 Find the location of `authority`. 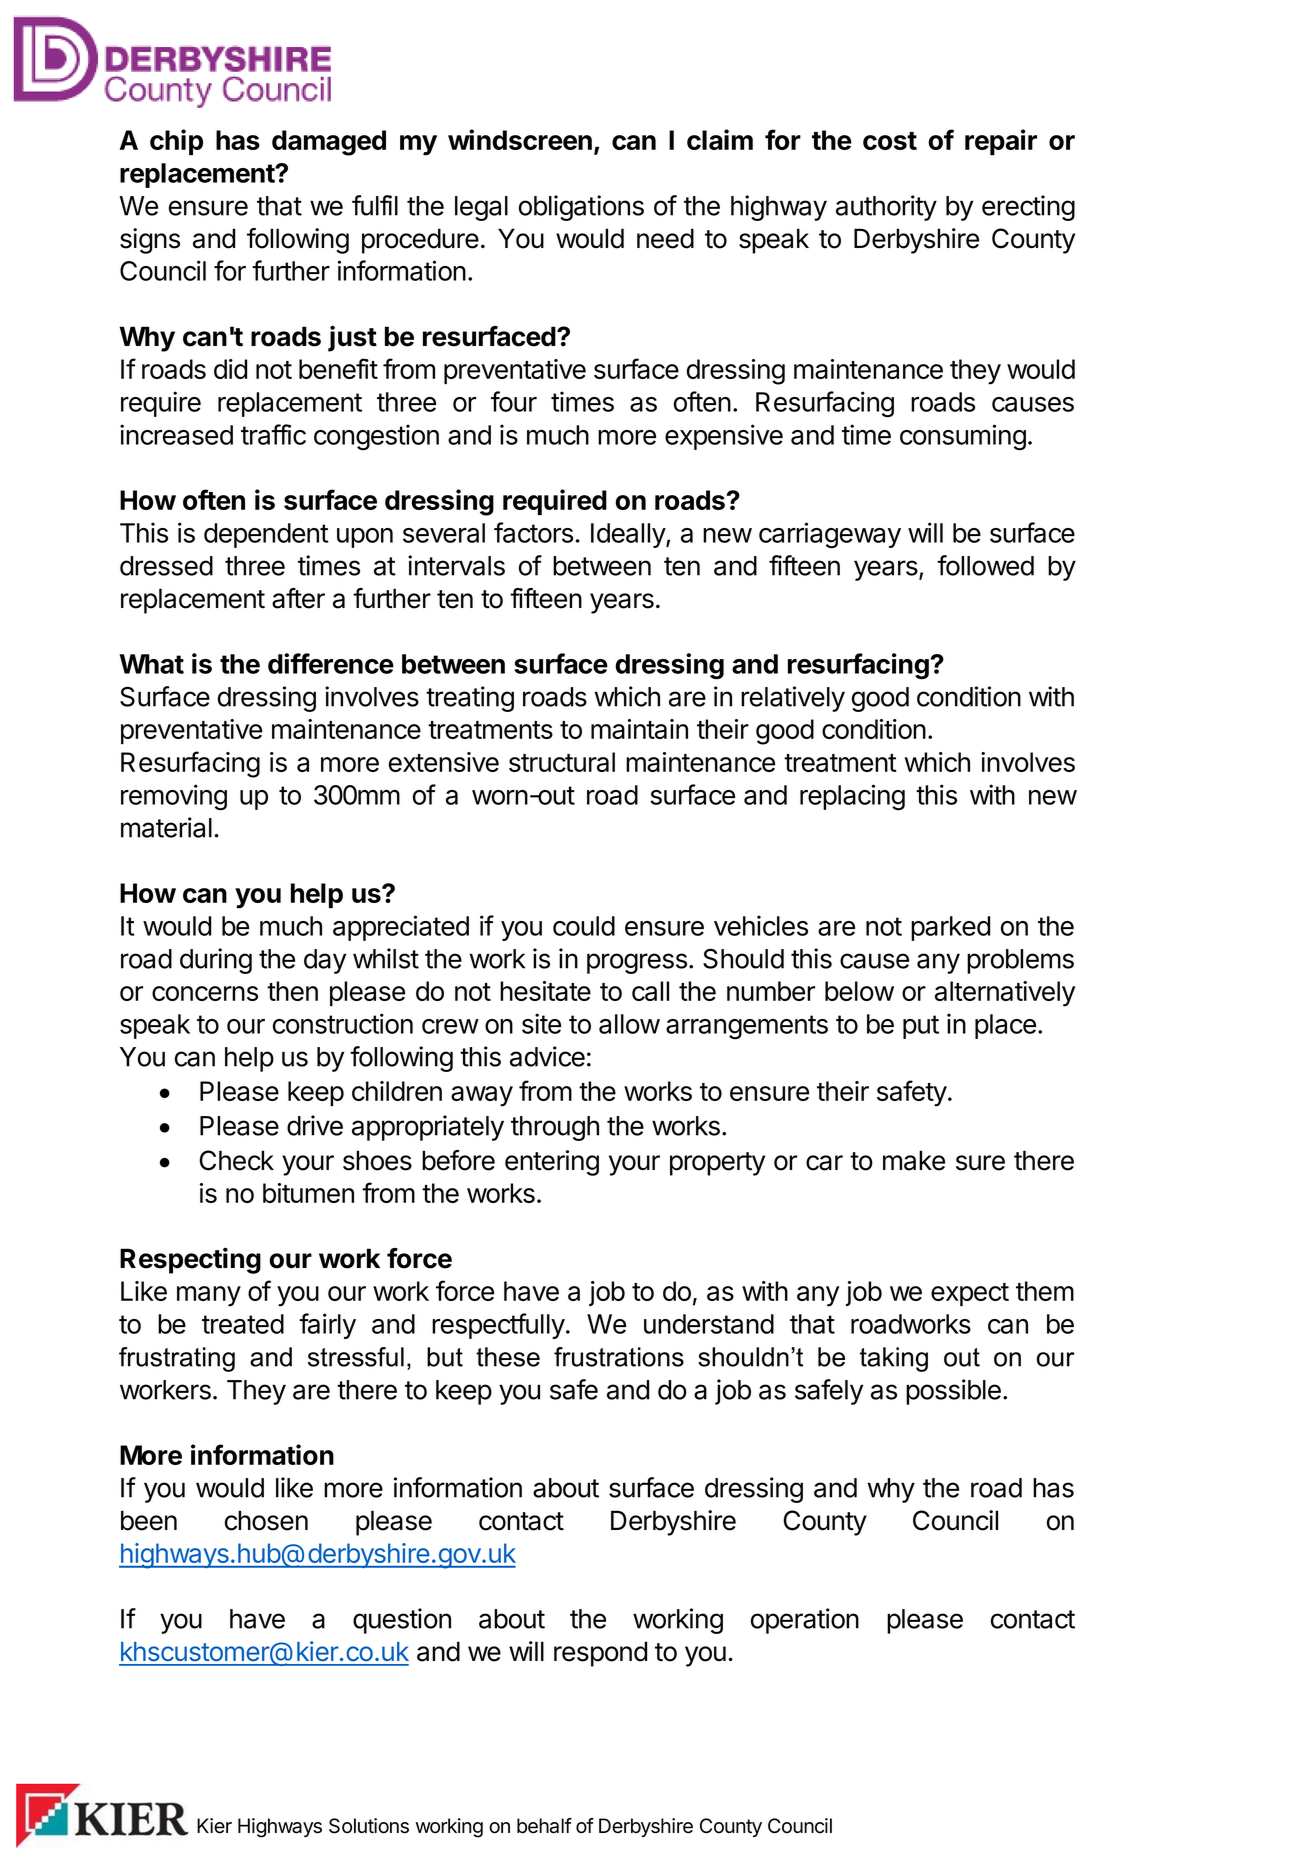

authority is located at coordinates (886, 208).
